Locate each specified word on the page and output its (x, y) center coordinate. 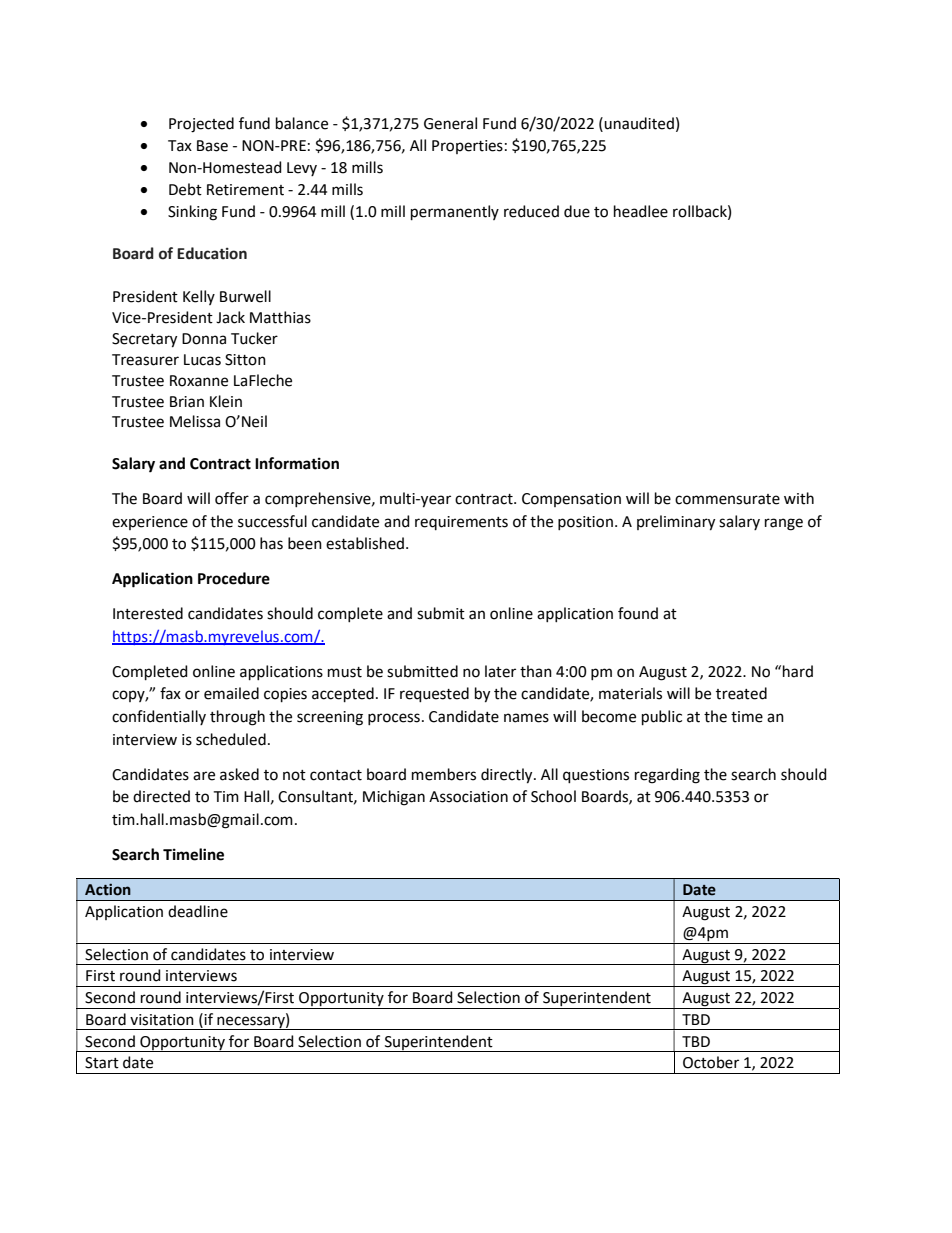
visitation (162, 1020)
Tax (180, 146)
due (577, 211)
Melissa (195, 421)
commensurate (727, 499)
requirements (461, 523)
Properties (467, 147)
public (662, 717)
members (444, 774)
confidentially (159, 717)
